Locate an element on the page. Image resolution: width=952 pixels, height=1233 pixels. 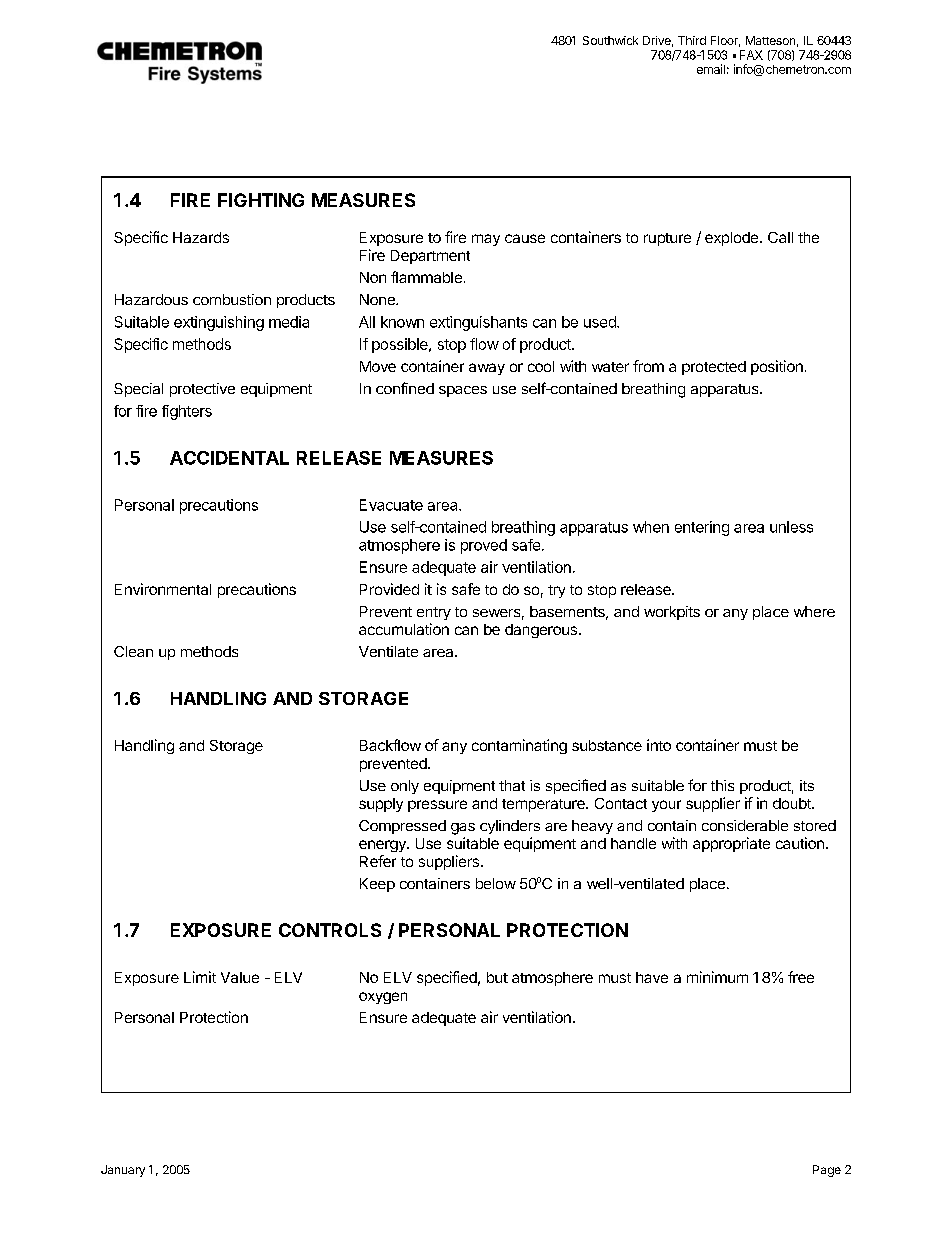
may is located at coordinates (486, 240).
